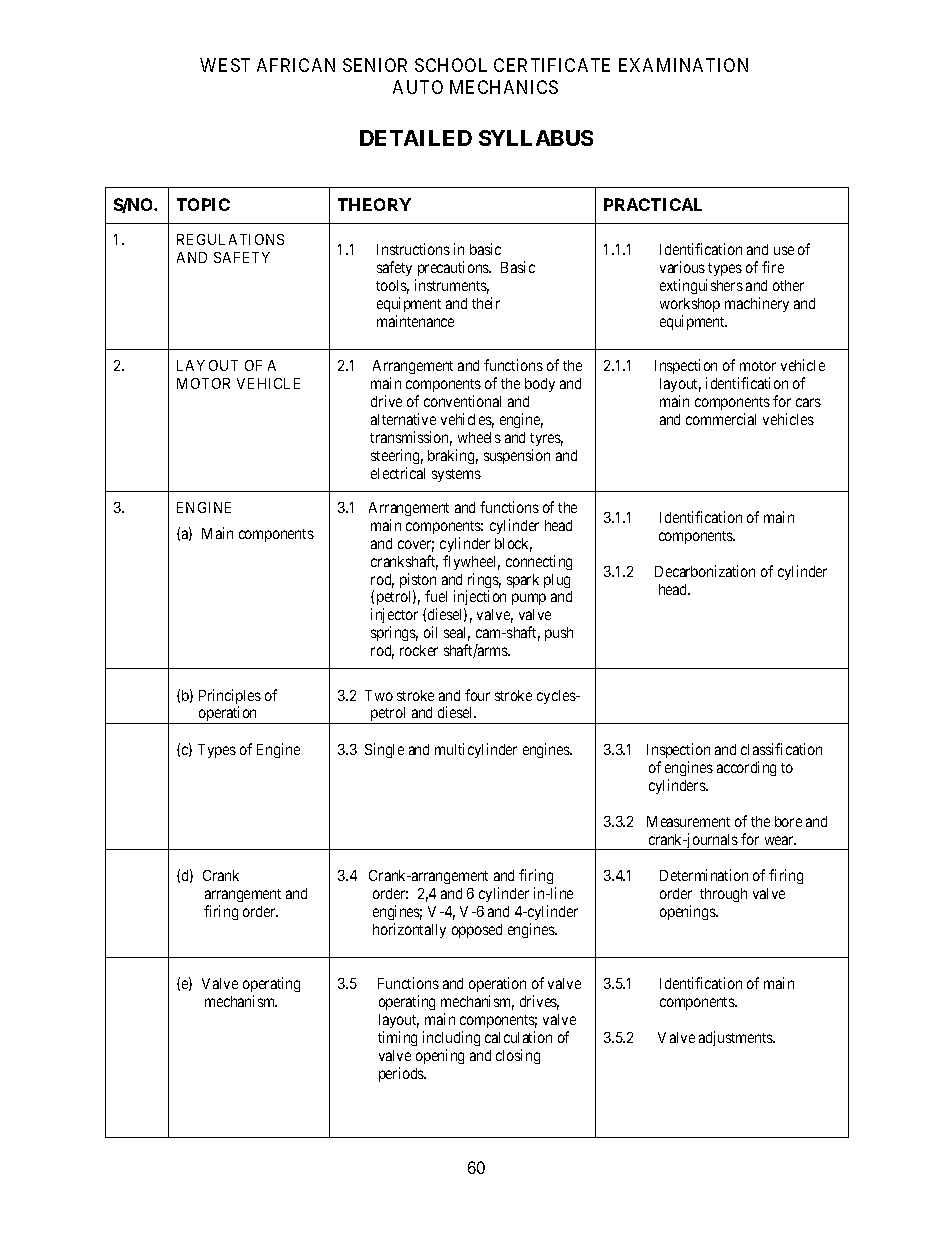 The height and width of the screenshot is (1233, 952). Describe the element at coordinates (296, 65) in the screenshot. I see `AFRICAN` at that location.
